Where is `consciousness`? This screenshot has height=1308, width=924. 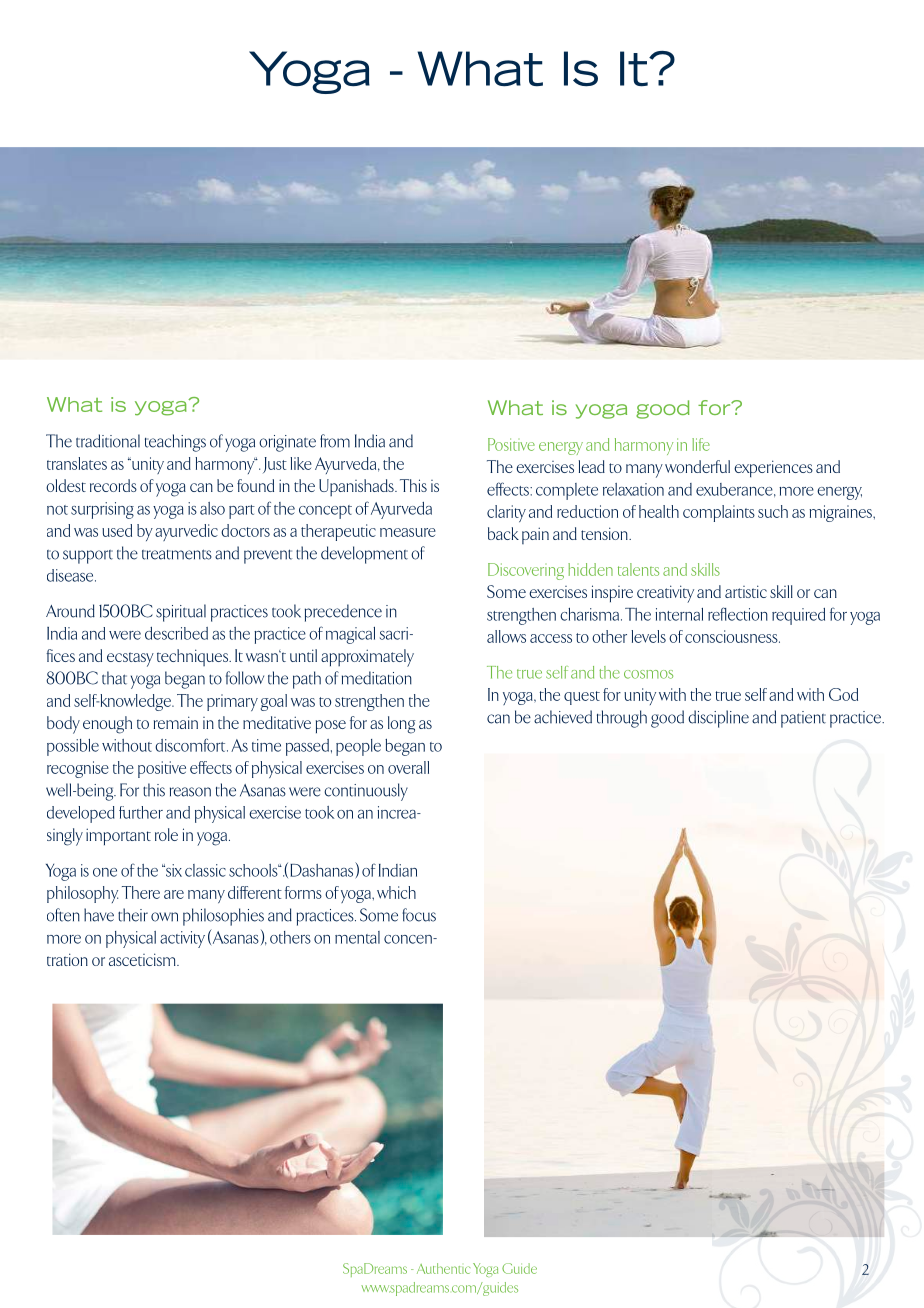
consciousness is located at coordinates (732, 636).
